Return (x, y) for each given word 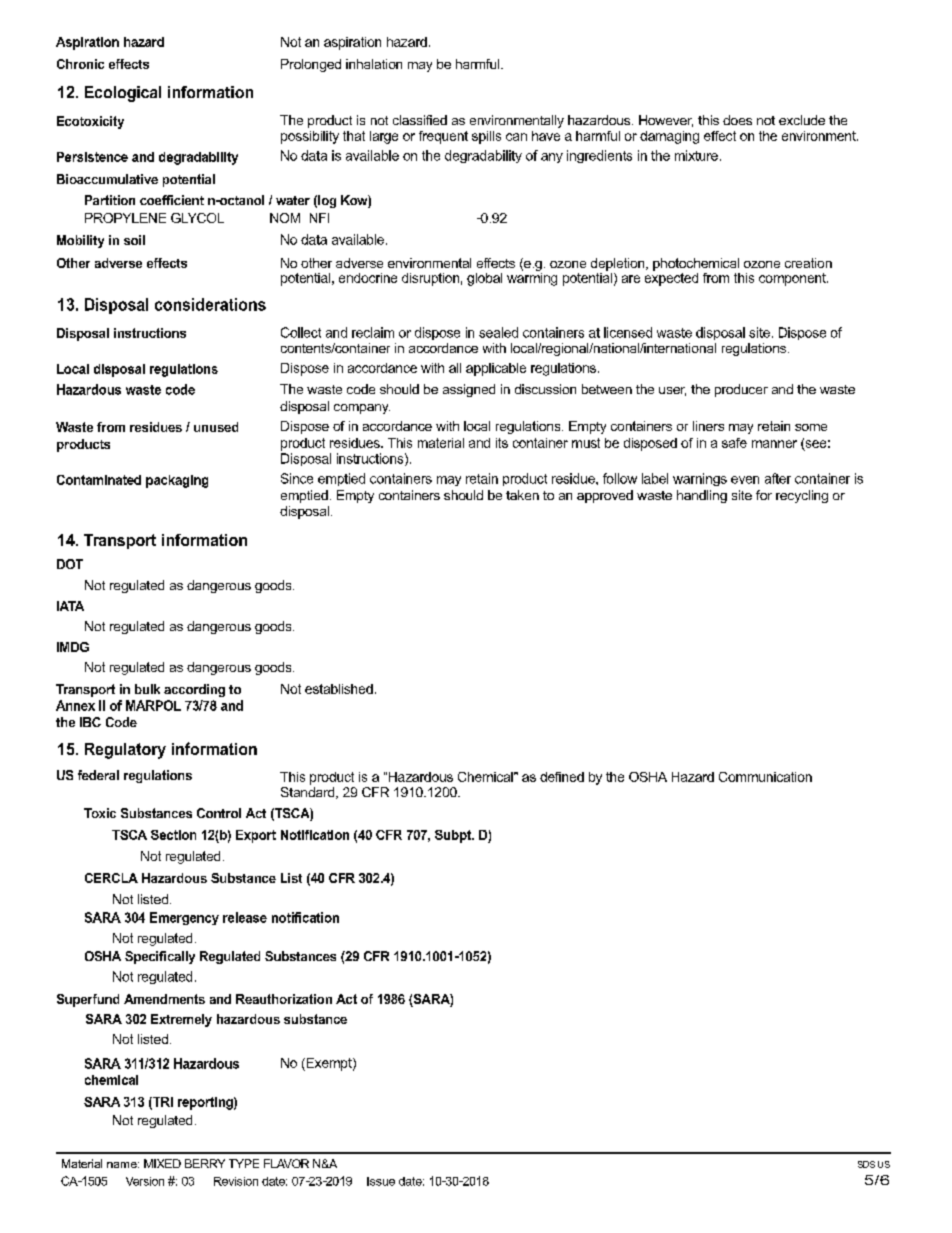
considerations (210, 304)
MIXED (162, 1163)
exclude (802, 120)
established (339, 689)
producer (741, 390)
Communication (765, 777)
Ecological (123, 94)
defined (562, 777)
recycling (802, 496)
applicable (496, 369)
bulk (147, 689)
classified (420, 120)
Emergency (184, 918)
